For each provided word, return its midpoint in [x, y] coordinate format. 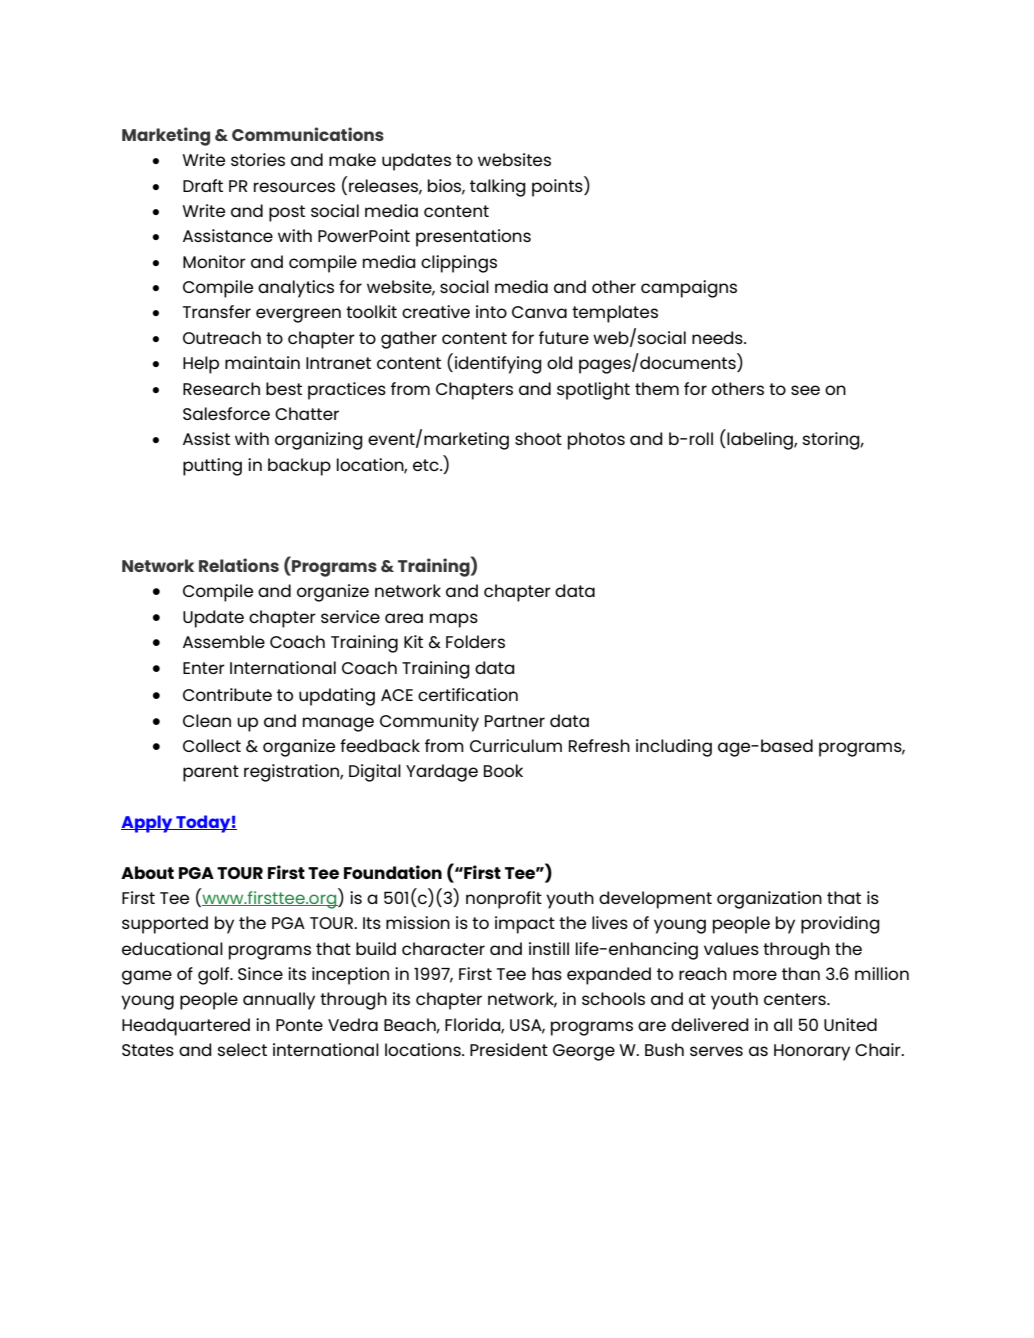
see [805, 390]
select [242, 1049]
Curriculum [516, 745]
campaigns [689, 289]
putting [212, 467]
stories [258, 159]
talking [498, 188]
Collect [212, 745]
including [674, 748]
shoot [538, 438]
